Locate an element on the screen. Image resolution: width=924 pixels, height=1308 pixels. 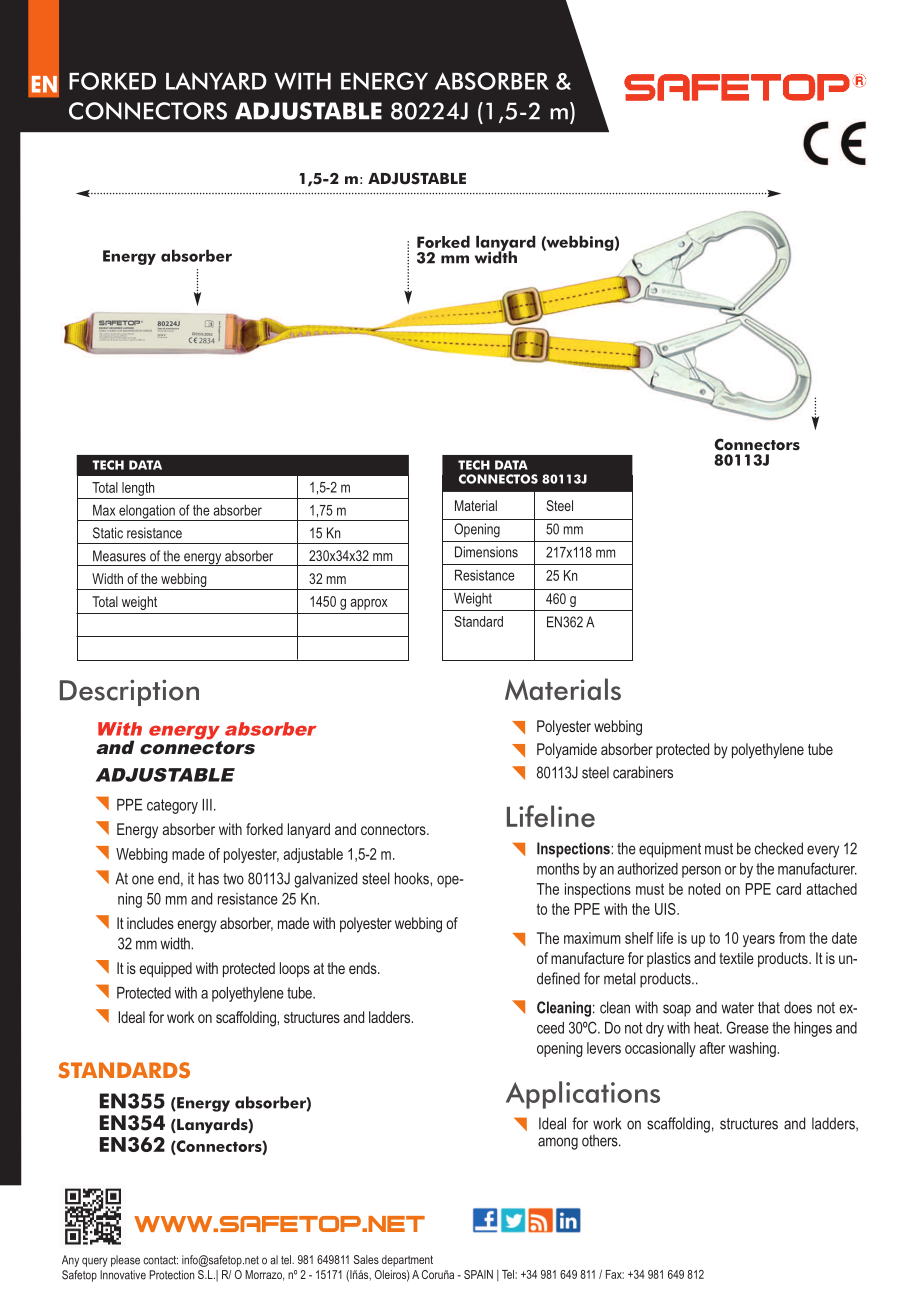
months is located at coordinates (558, 869).
